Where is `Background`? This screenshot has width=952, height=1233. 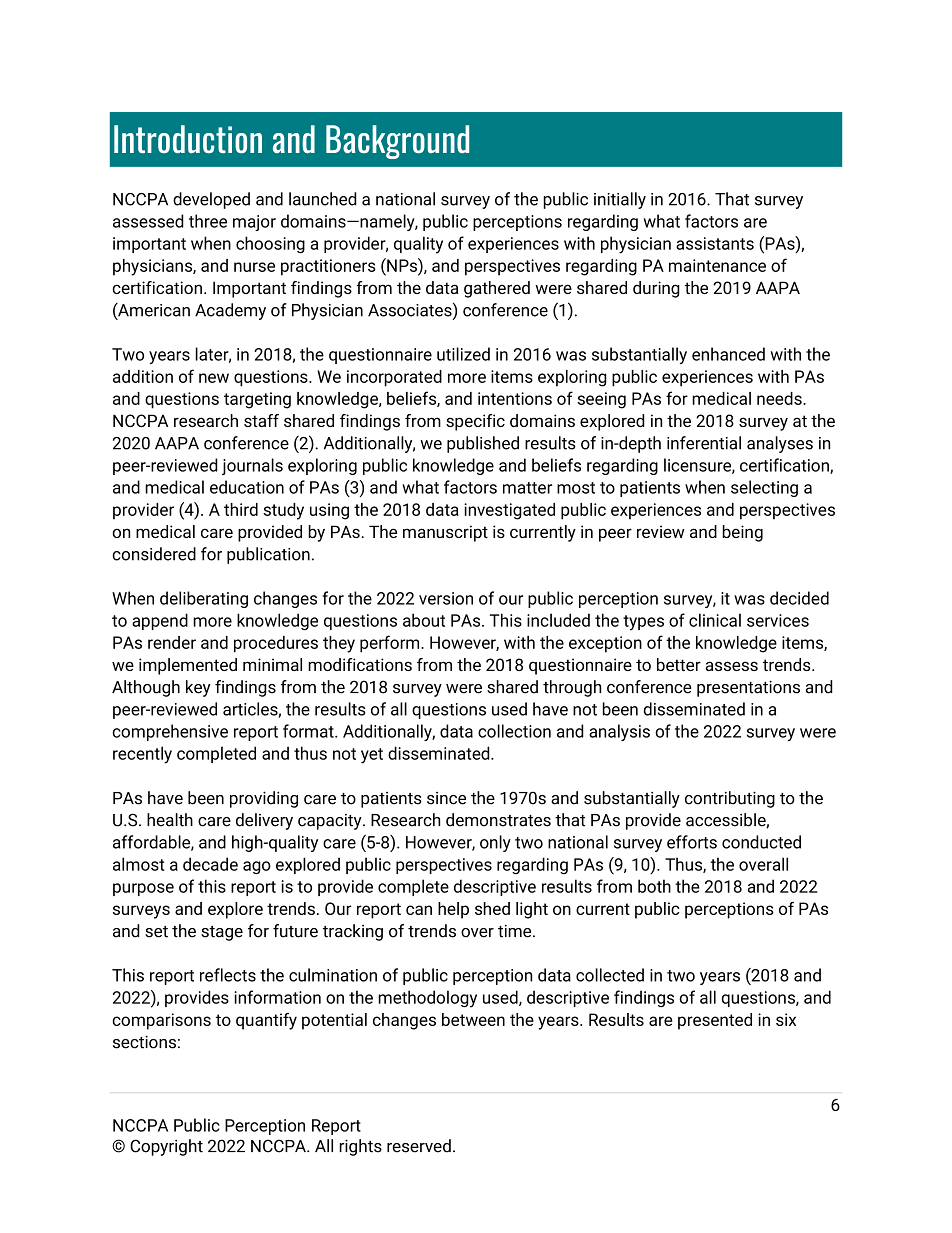 Background is located at coordinates (397, 142).
